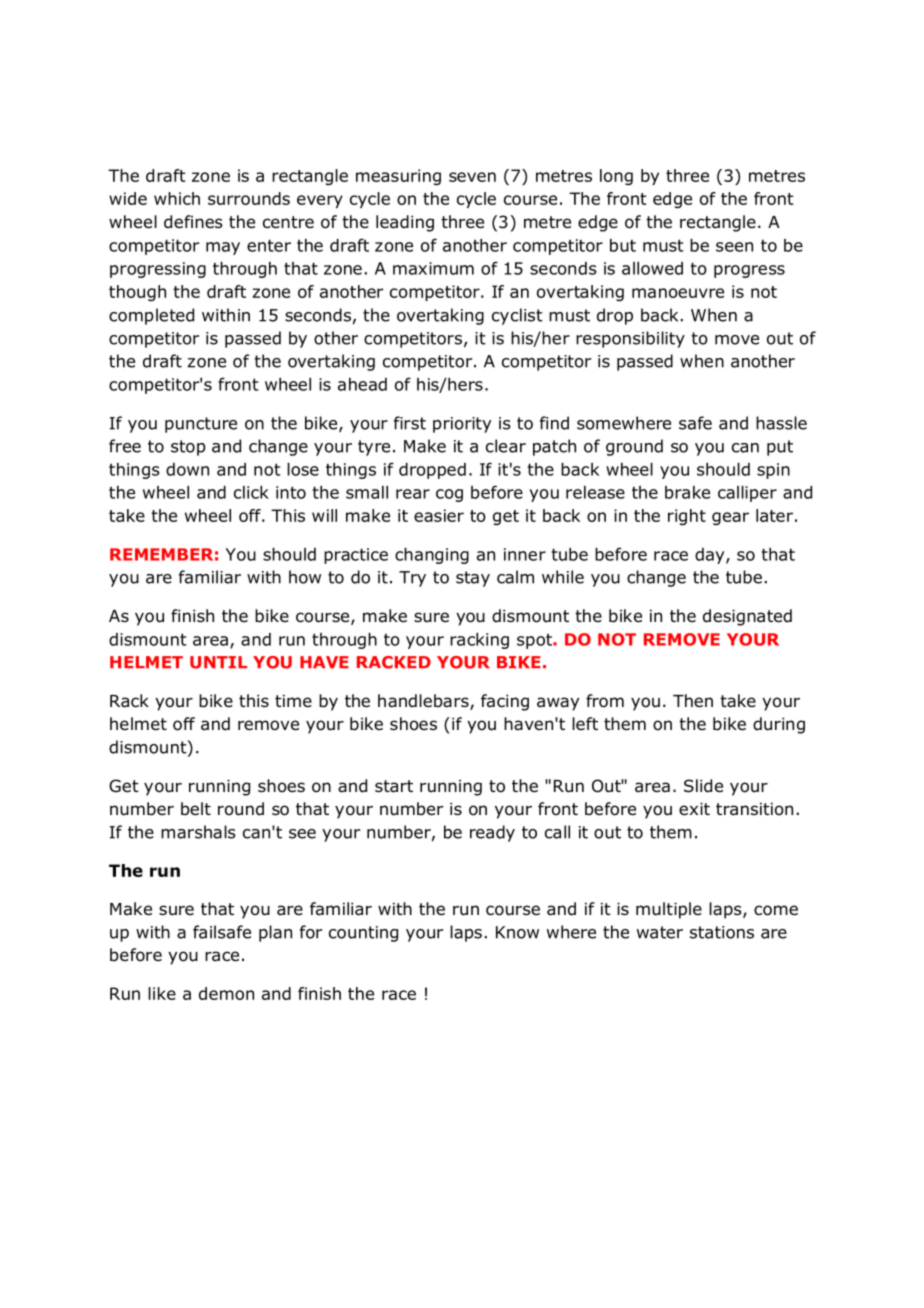 The height and width of the image is (1308, 924). Describe the element at coordinates (462, 425) in the image. I see `priority` at that location.
